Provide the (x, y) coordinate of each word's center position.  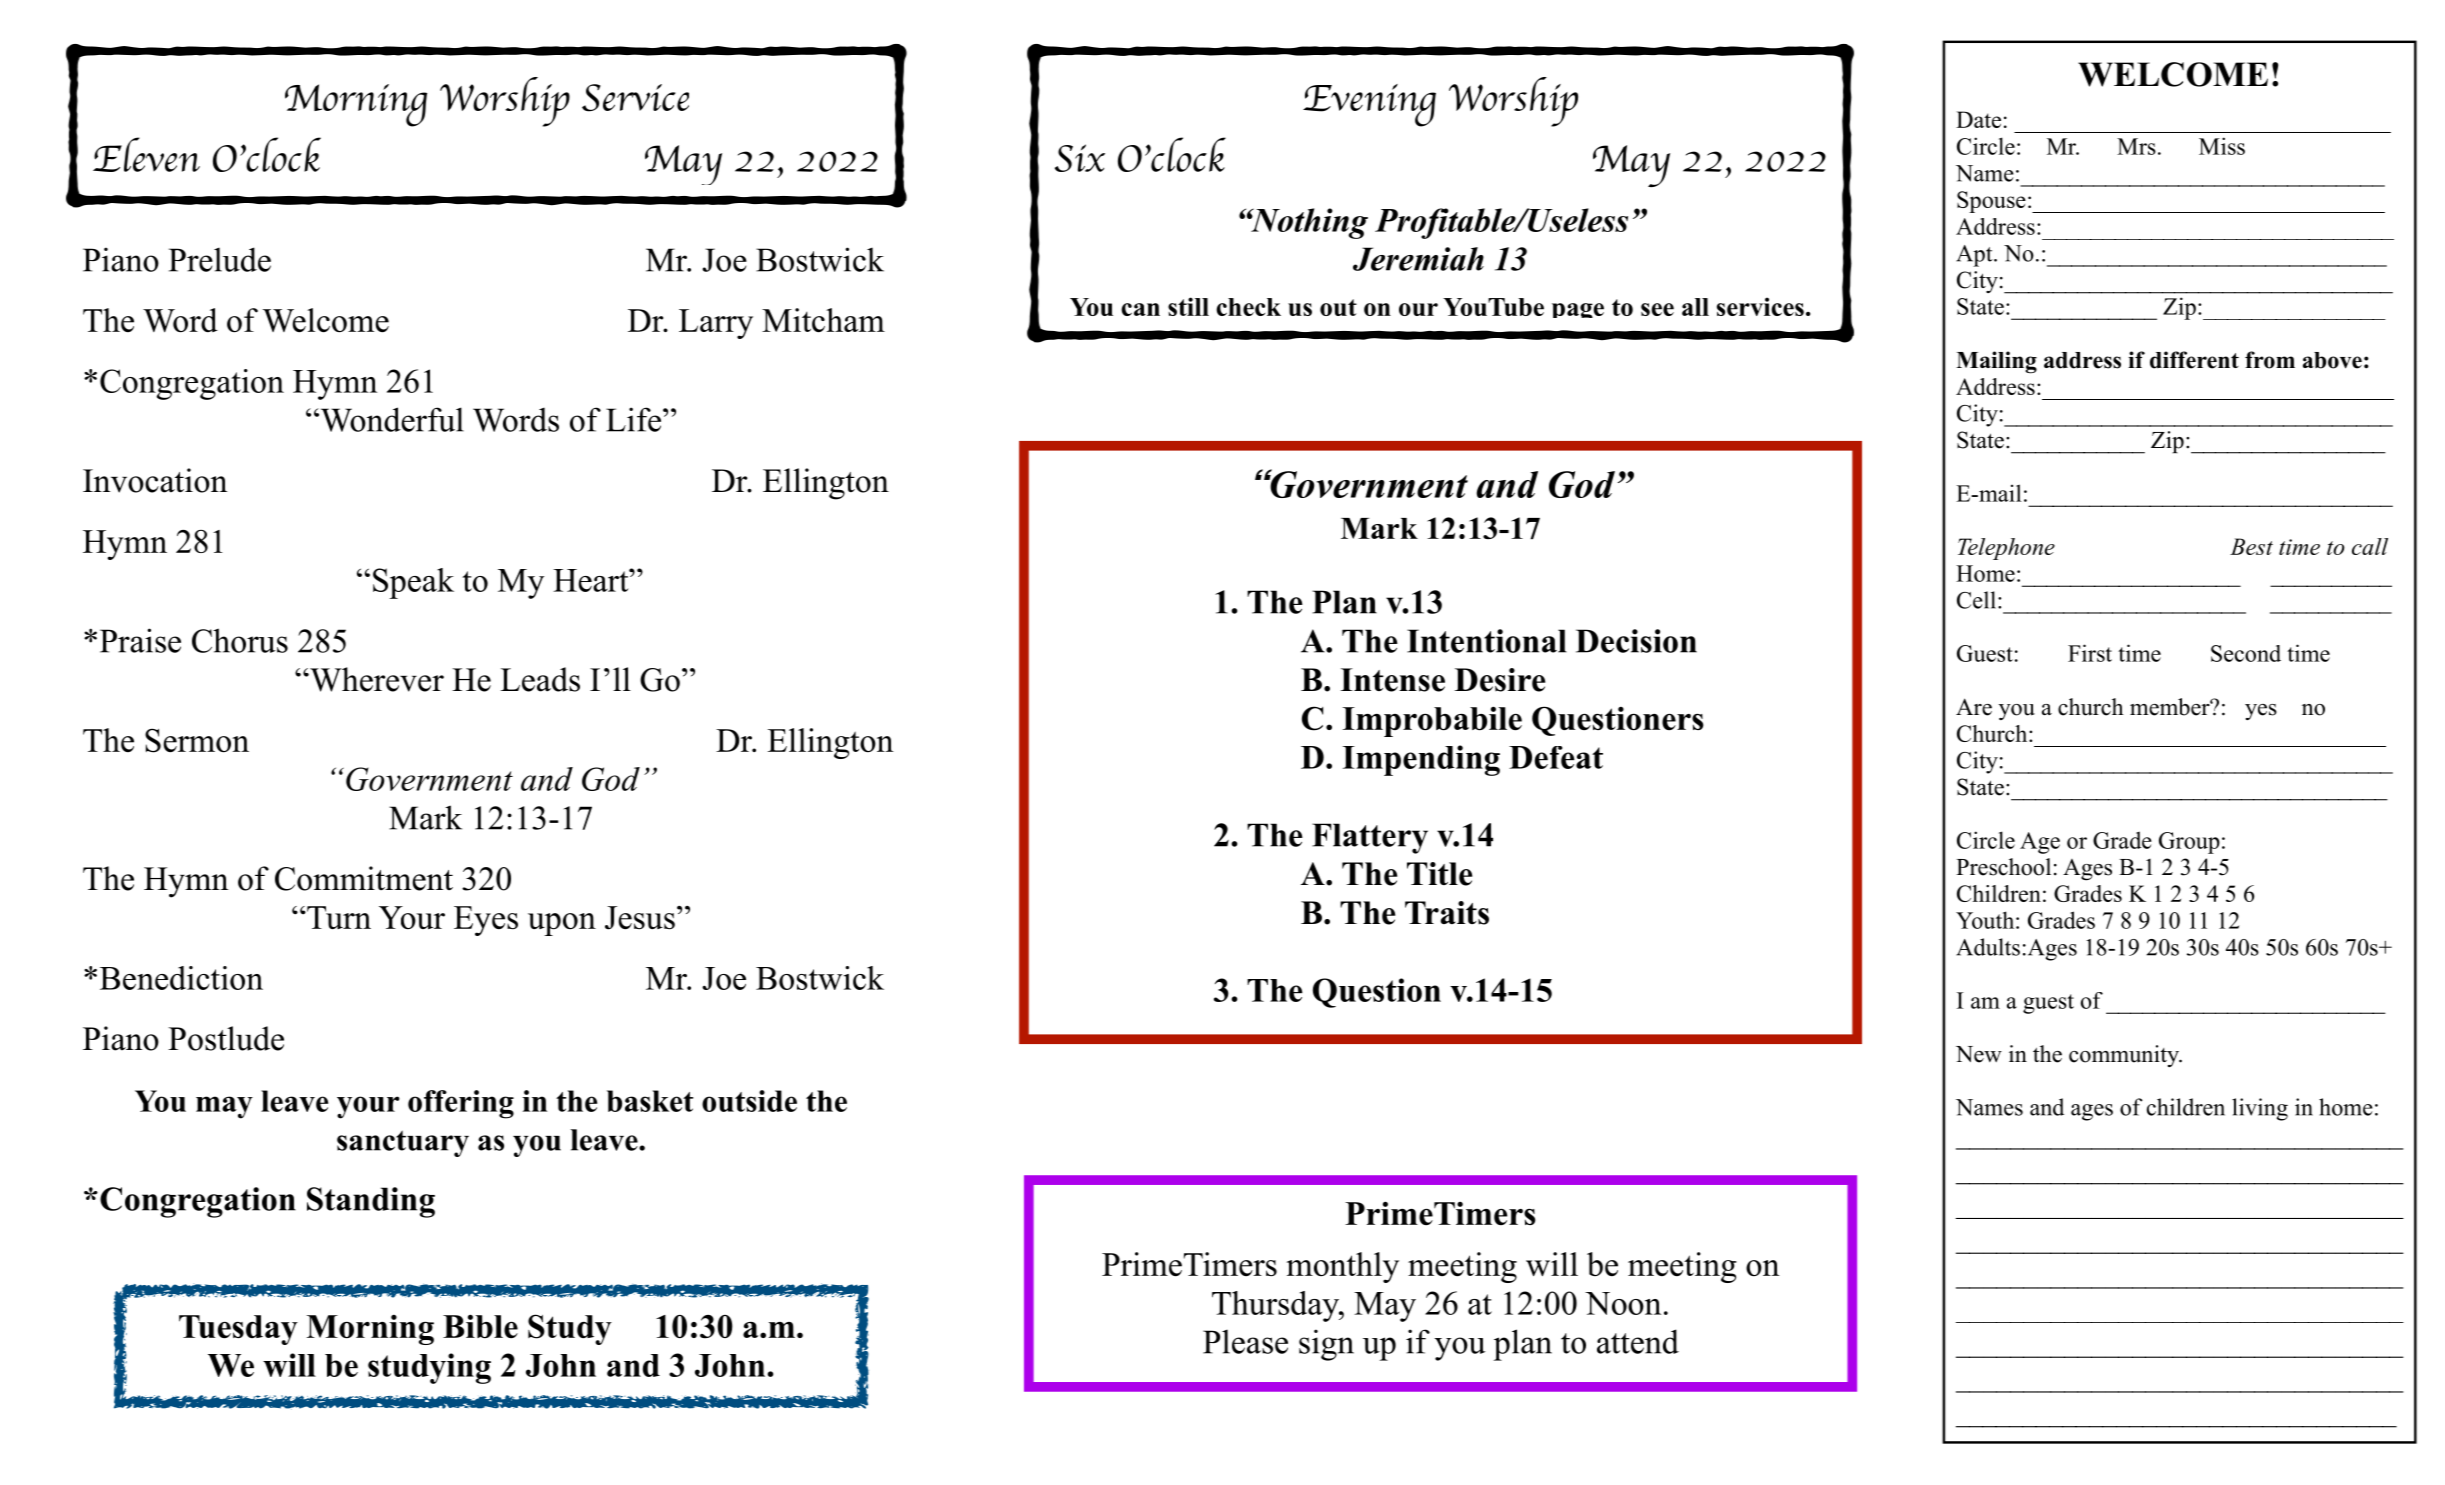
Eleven (146, 154)
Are (1974, 707)
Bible (480, 1326)
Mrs (2136, 146)
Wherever (376, 679)
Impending (1421, 760)
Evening (1369, 105)
